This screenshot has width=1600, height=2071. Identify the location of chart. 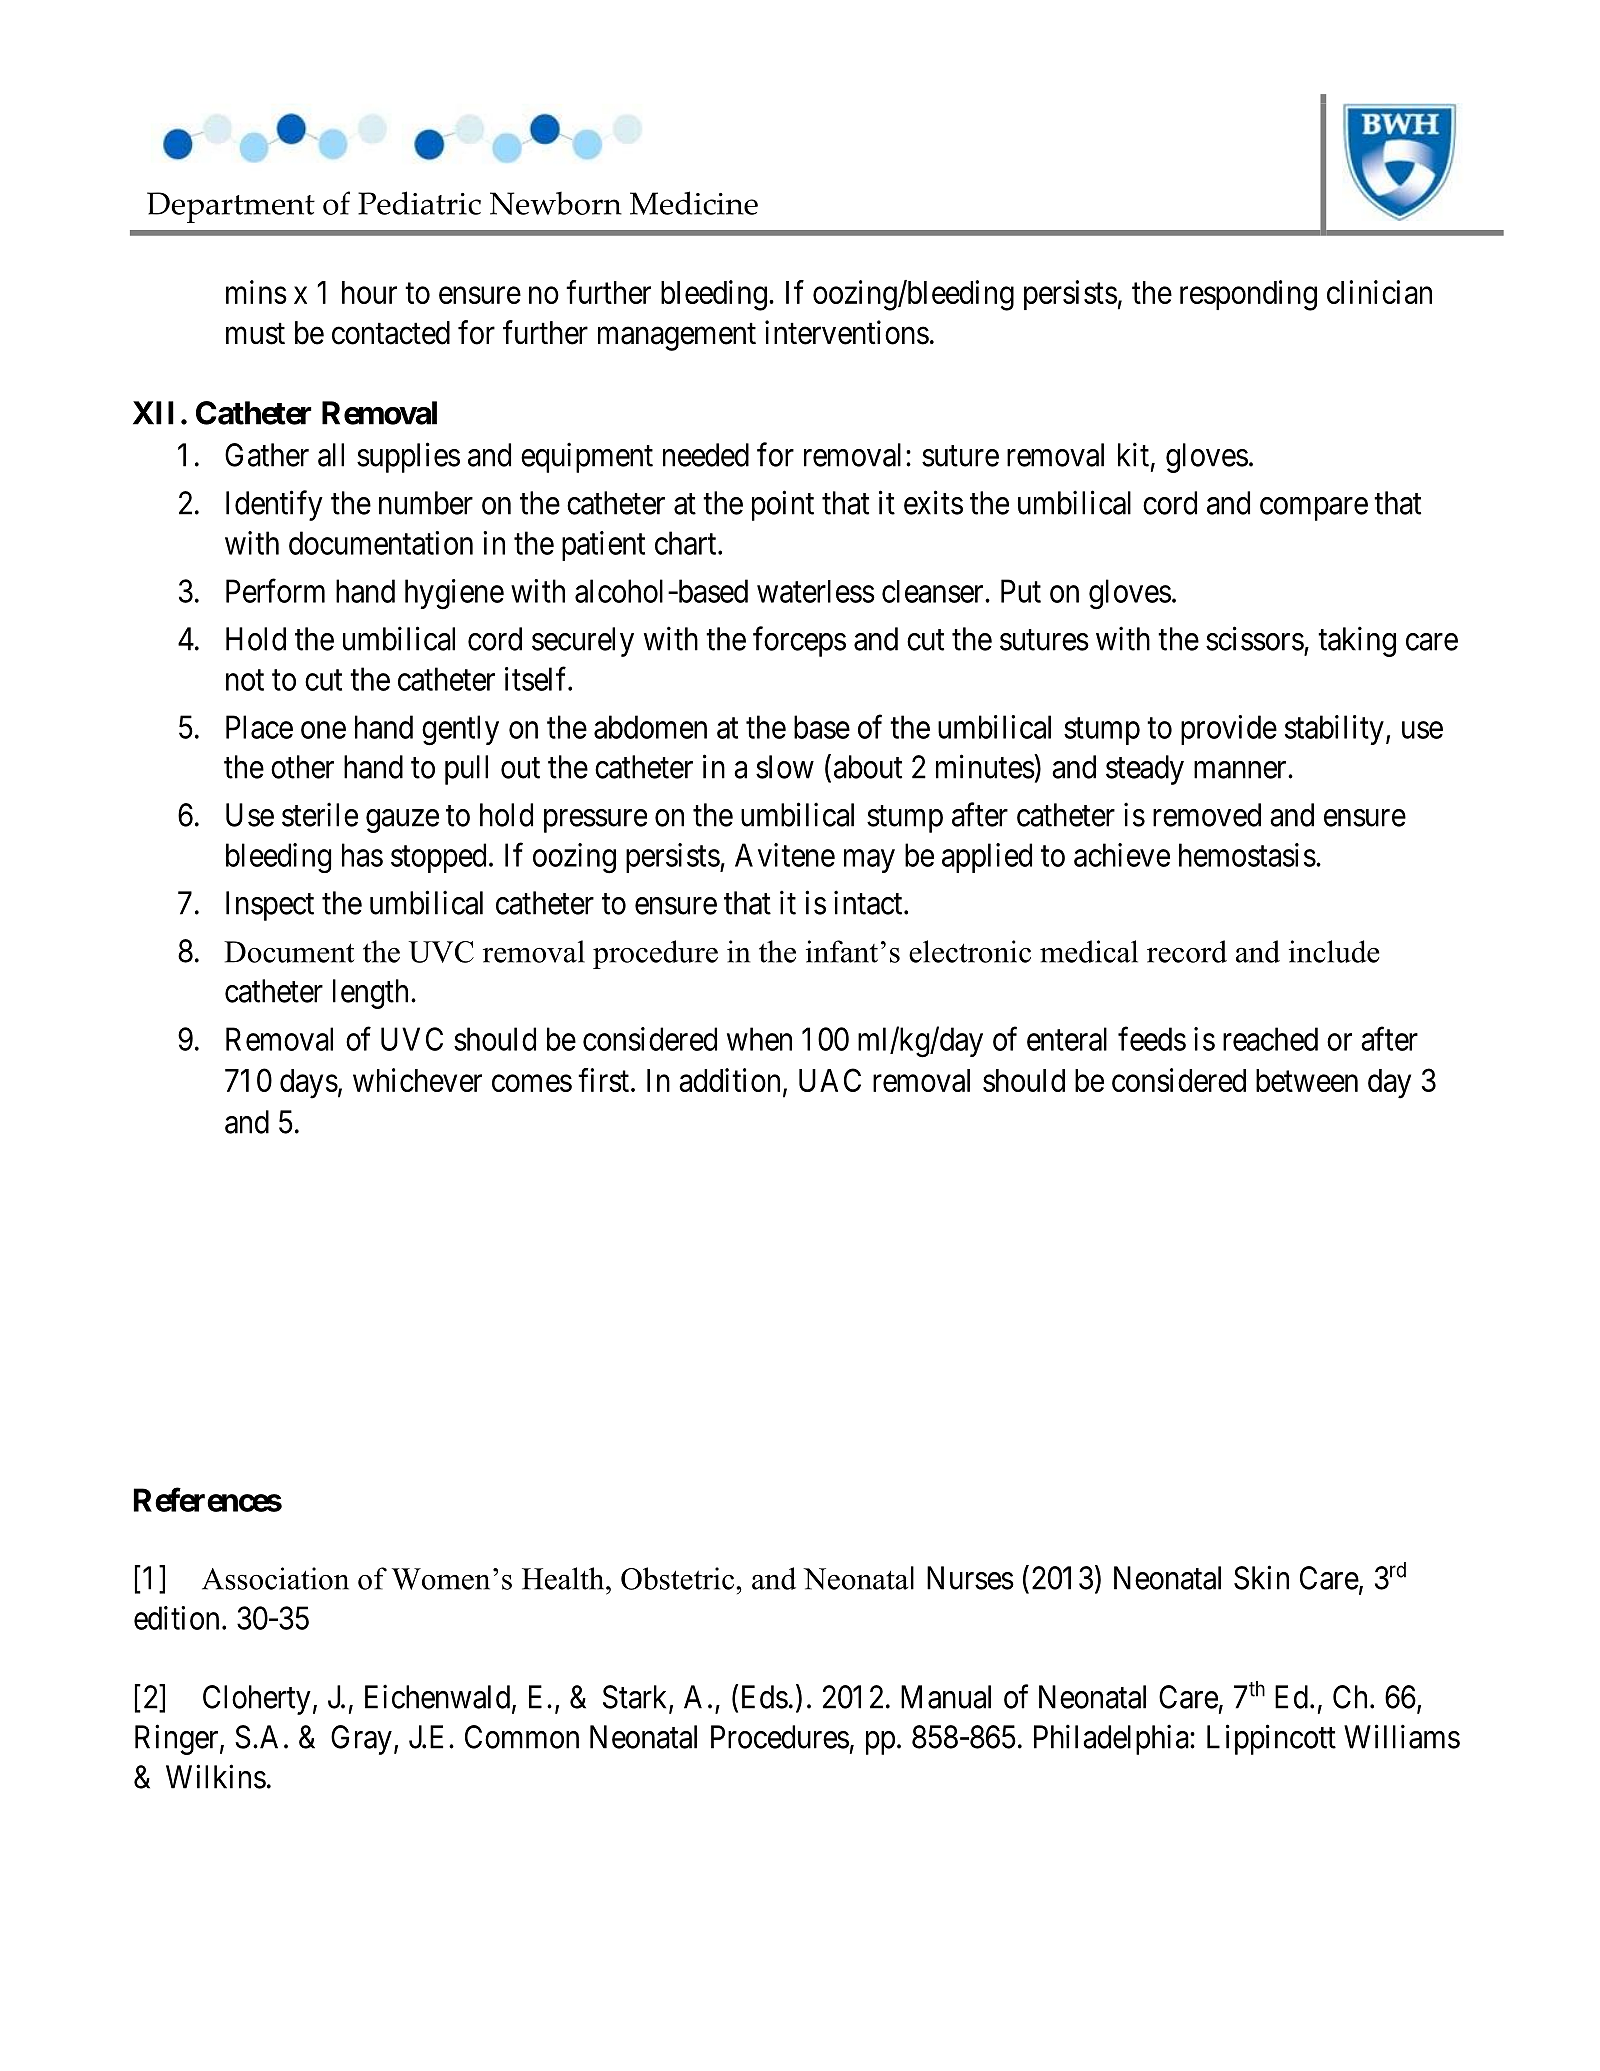
(687, 543).
